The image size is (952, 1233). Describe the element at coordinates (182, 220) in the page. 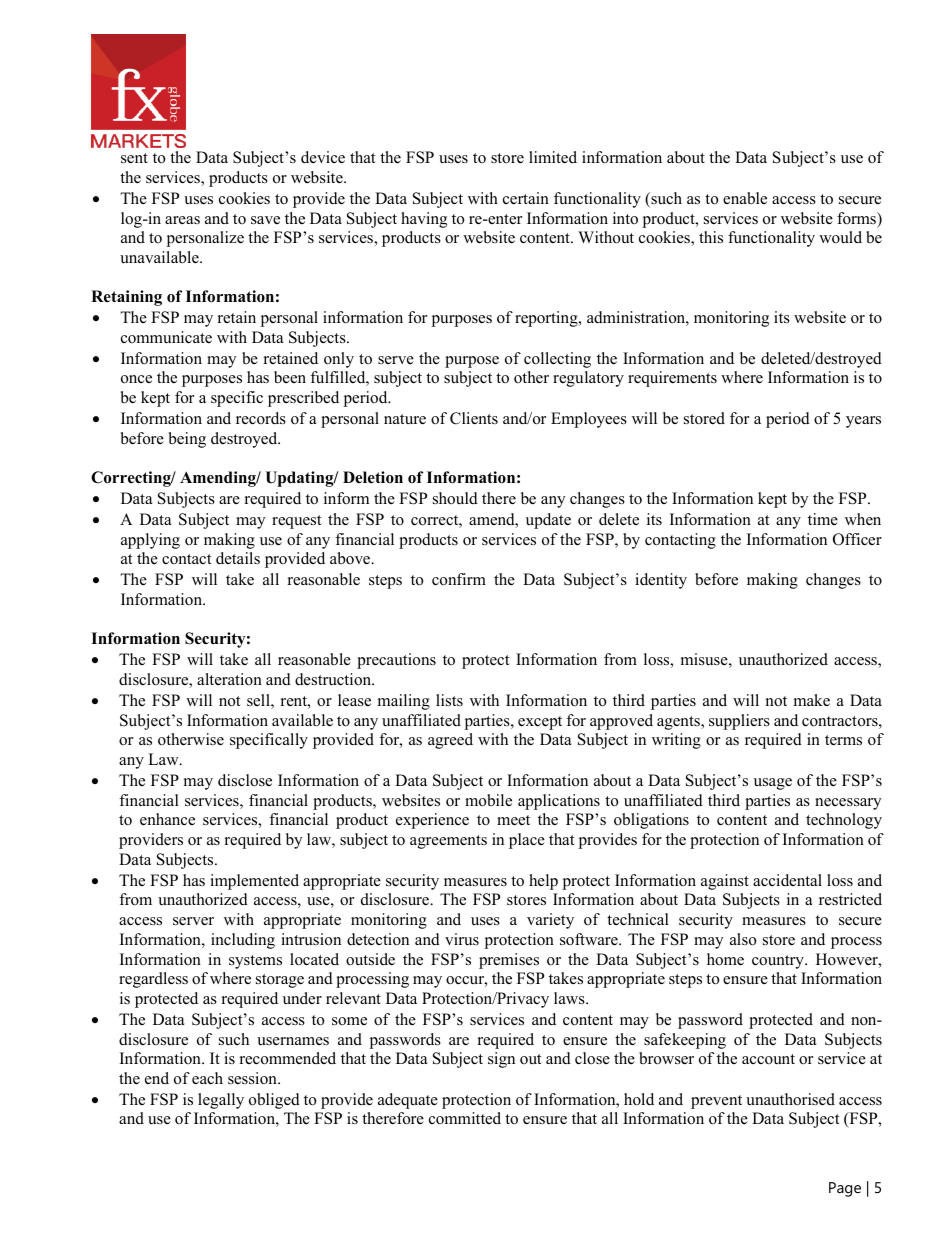

I see `areas` at that location.
